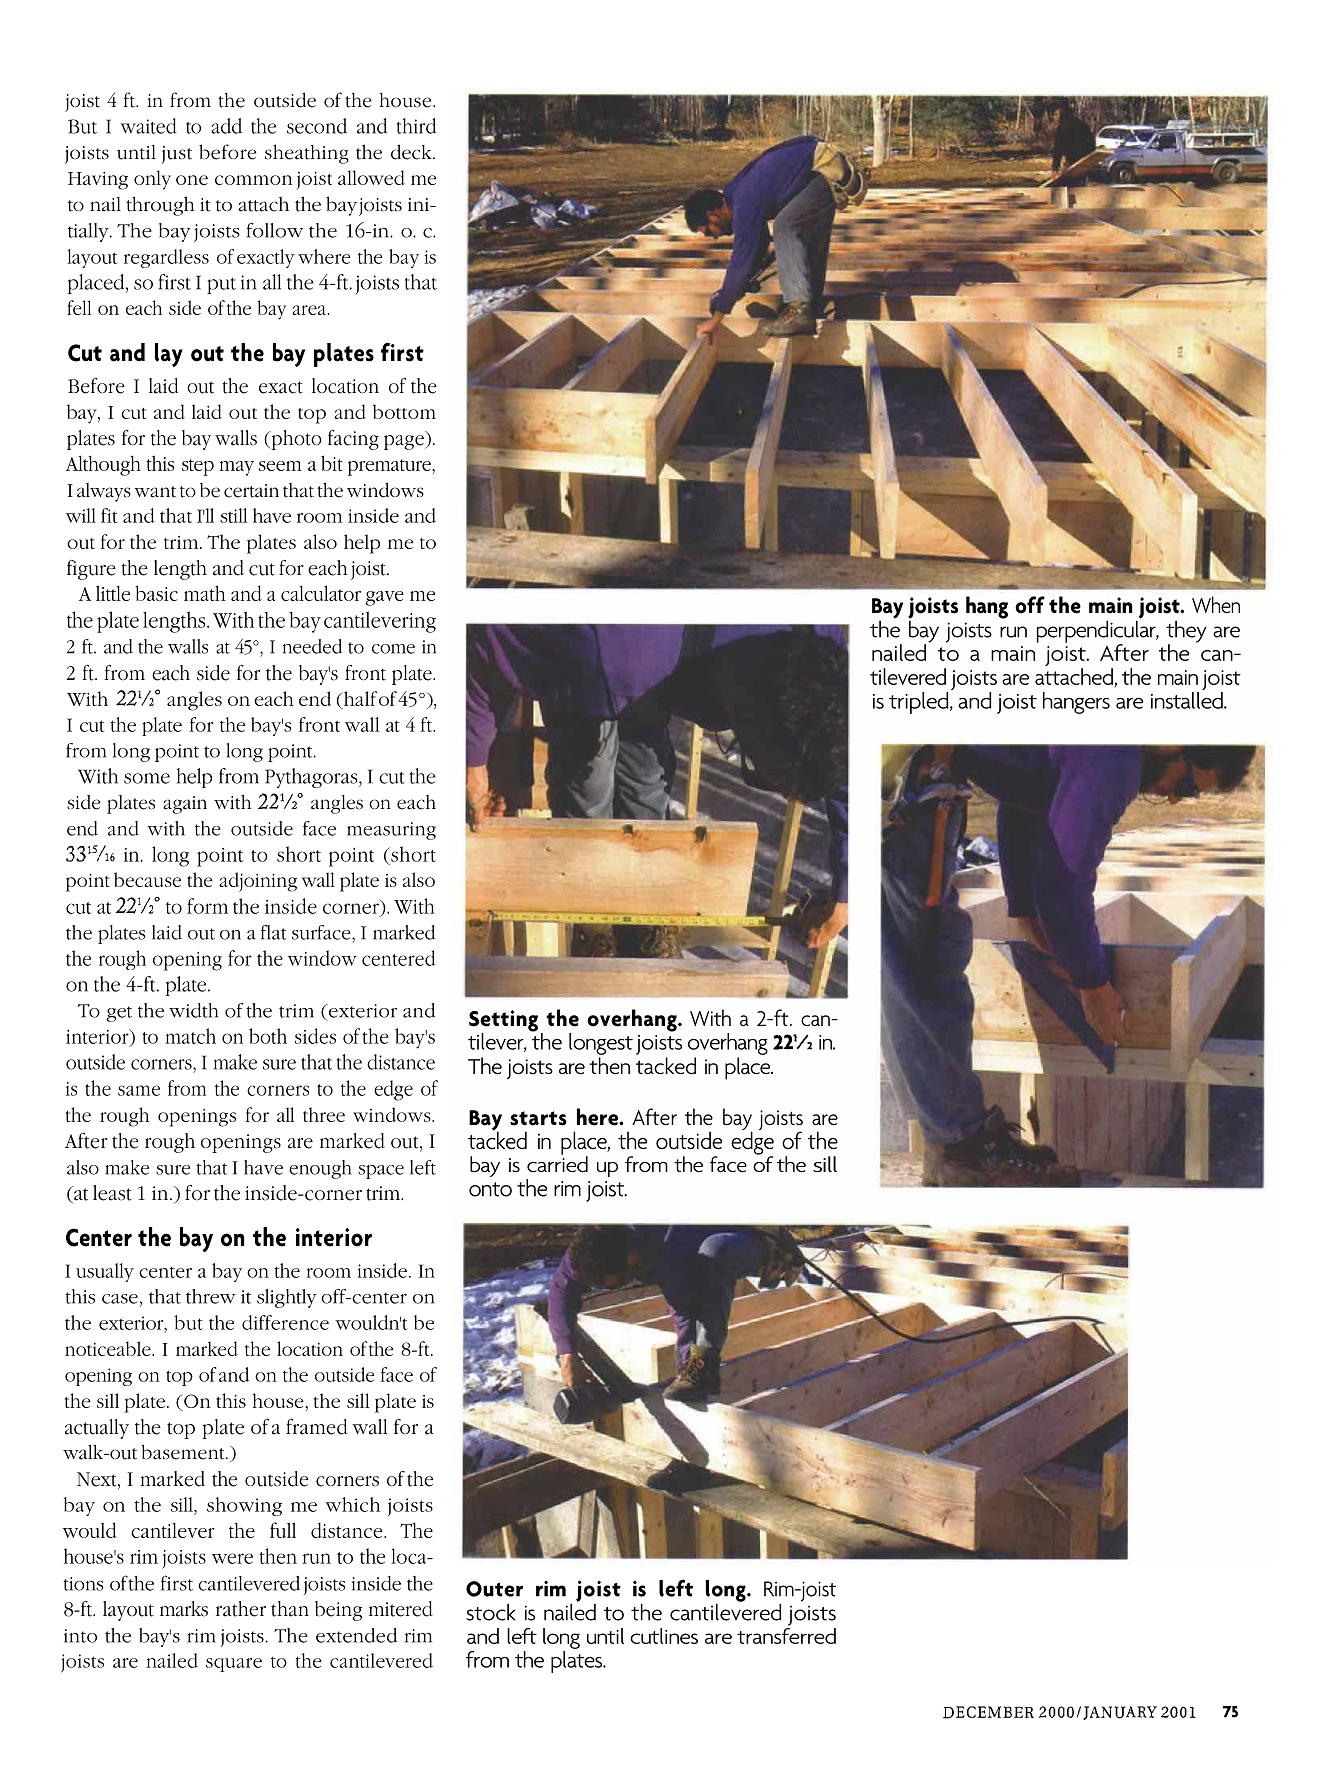  I want to click on installed, so click(1188, 699).
